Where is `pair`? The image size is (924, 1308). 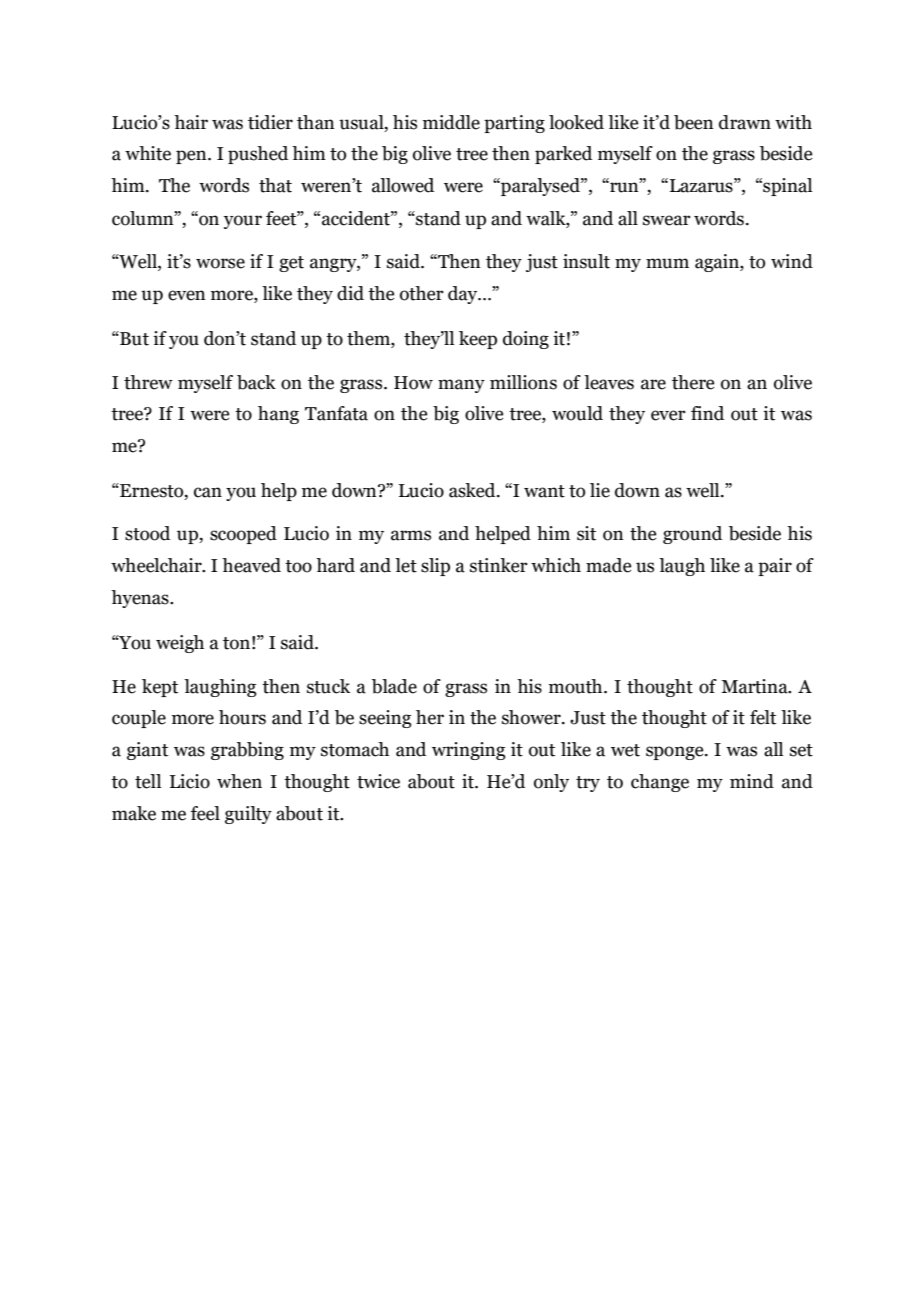
pair is located at coordinates (775, 567).
